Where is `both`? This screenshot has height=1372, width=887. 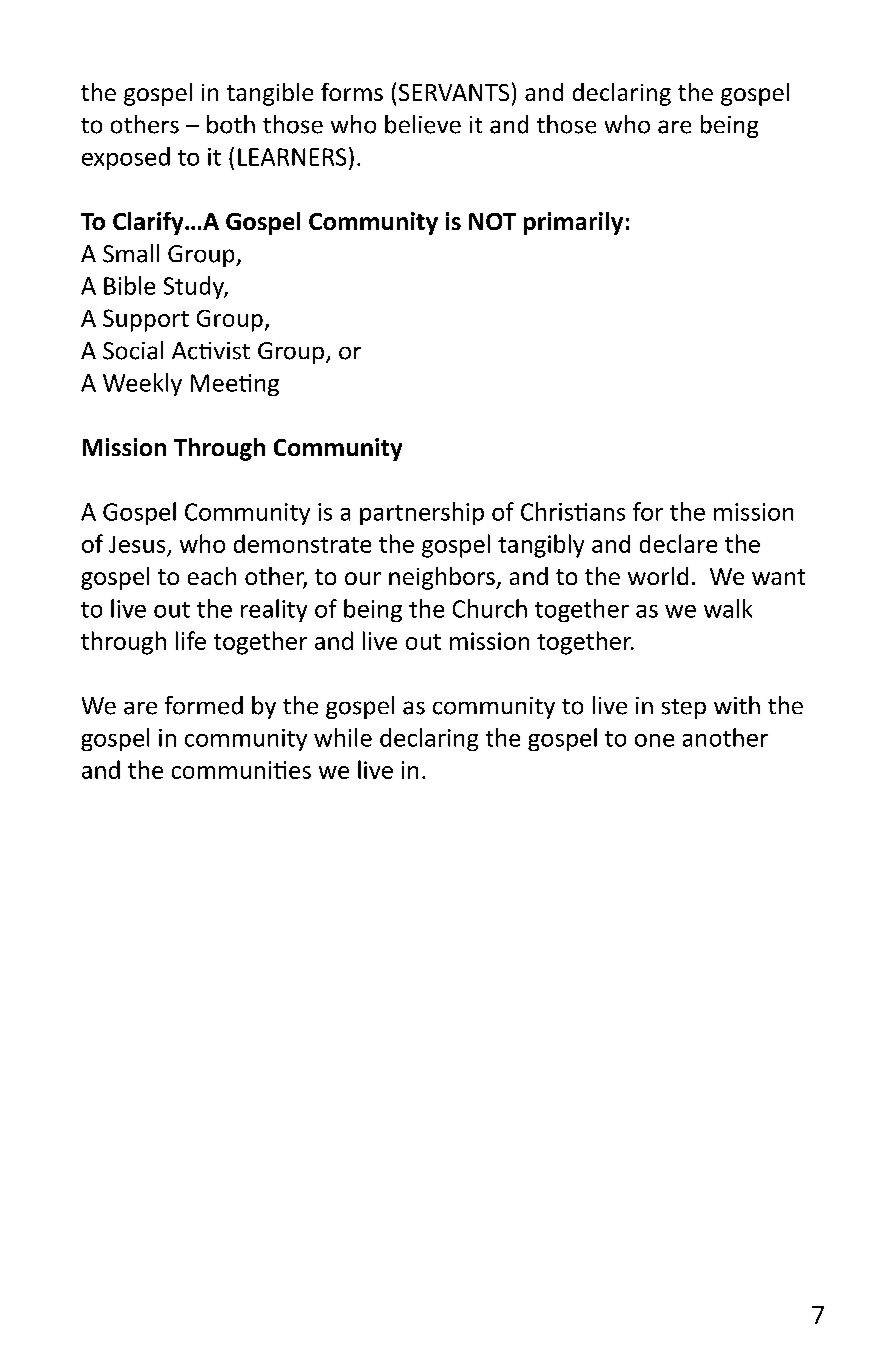 both is located at coordinates (231, 124).
